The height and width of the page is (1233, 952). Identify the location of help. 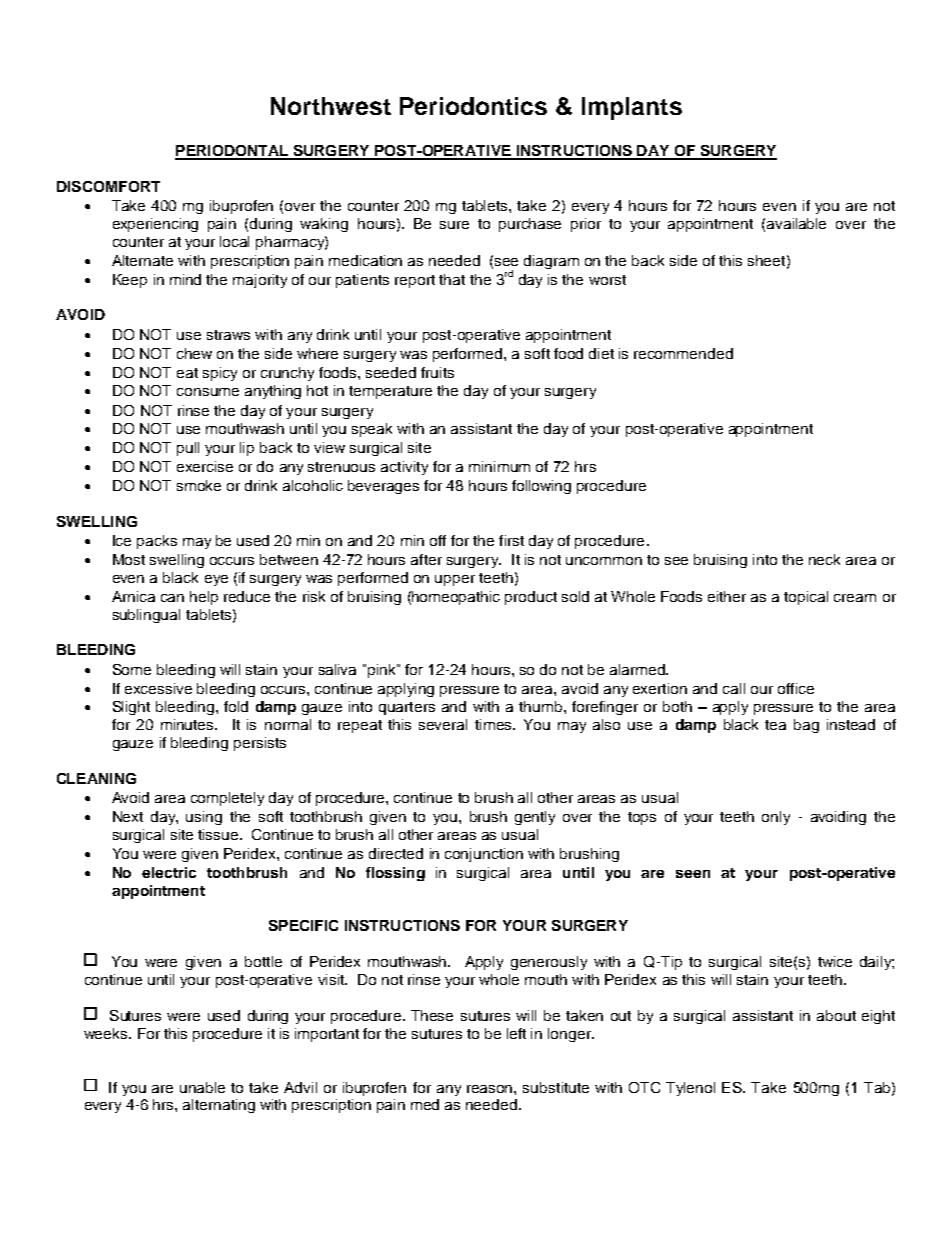
(204, 598).
